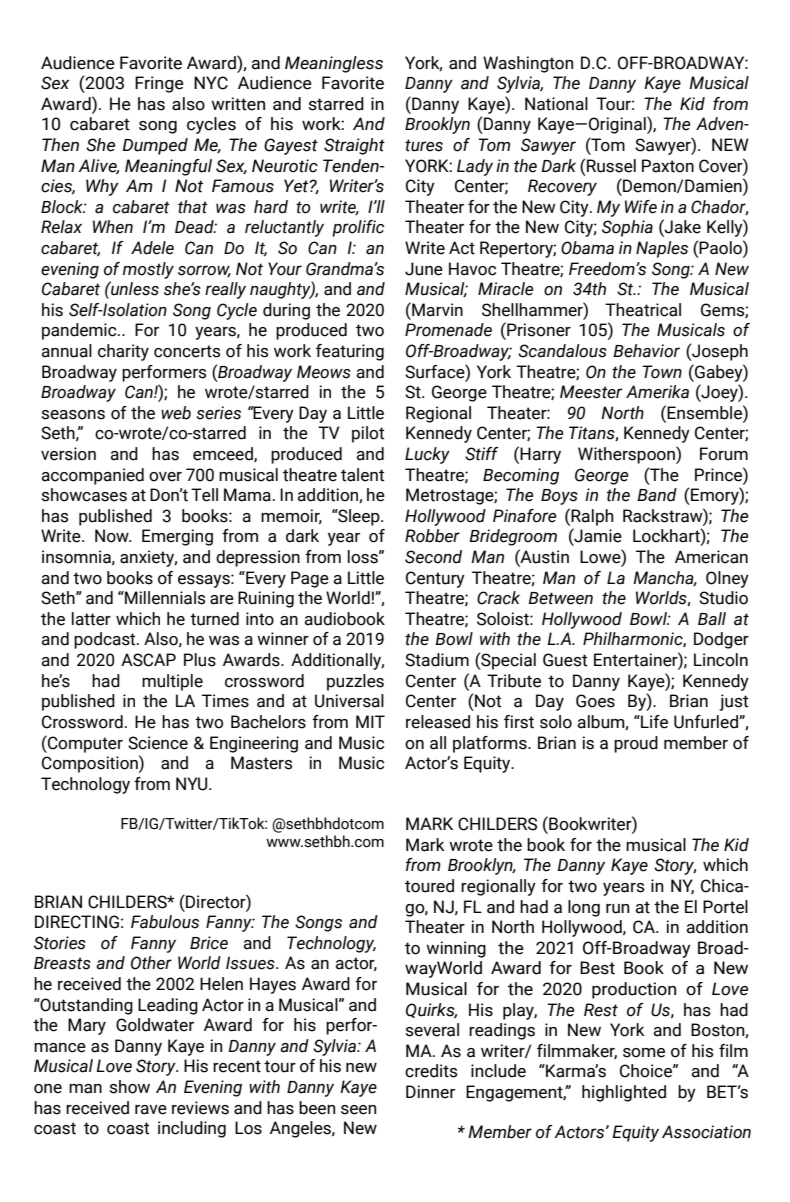 This document has height=1202, width=790. Describe the element at coordinates (368, 434) in the document. I see `pilot` at that location.
